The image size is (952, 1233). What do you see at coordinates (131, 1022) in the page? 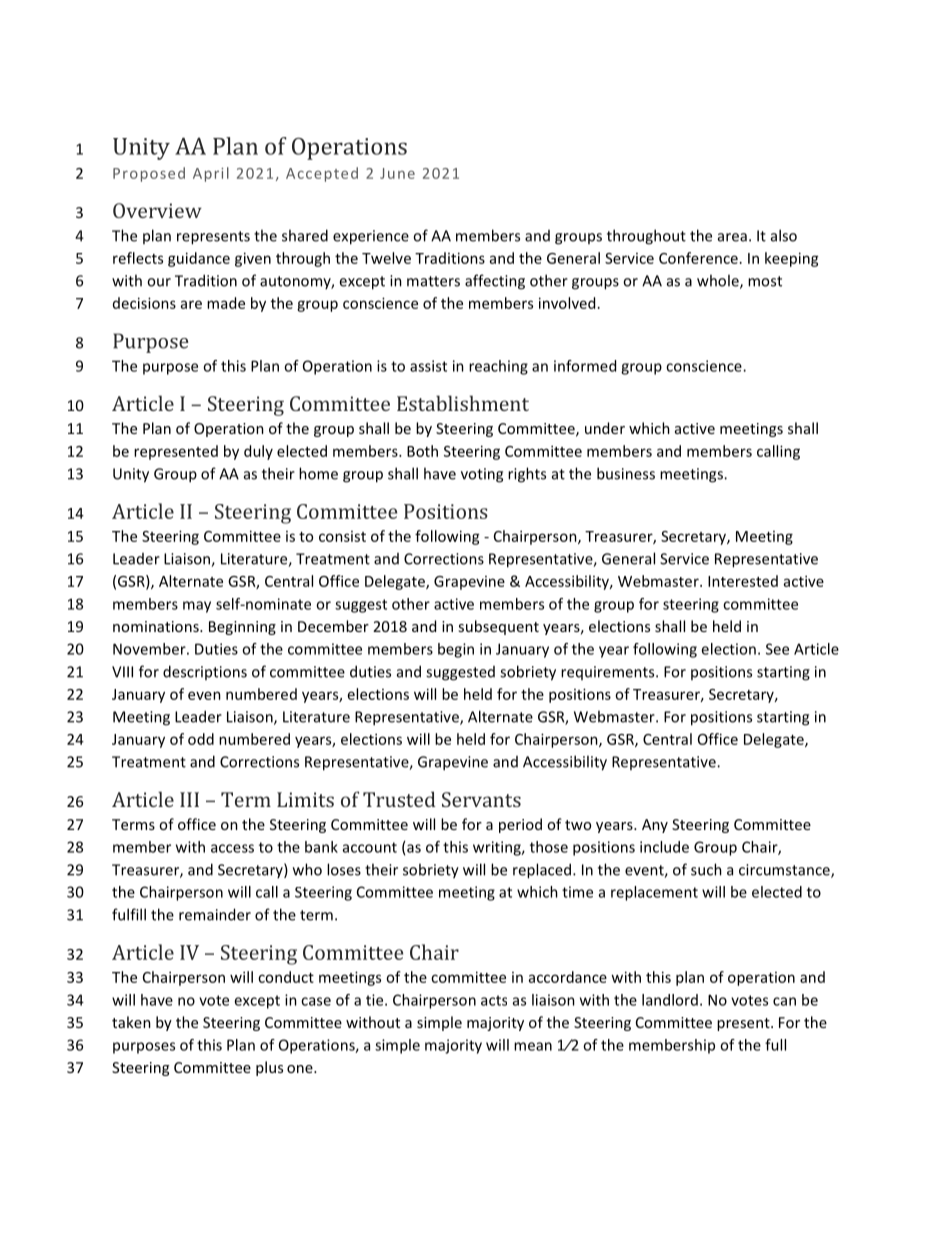
I see `taken` at bounding box center [131, 1022].
